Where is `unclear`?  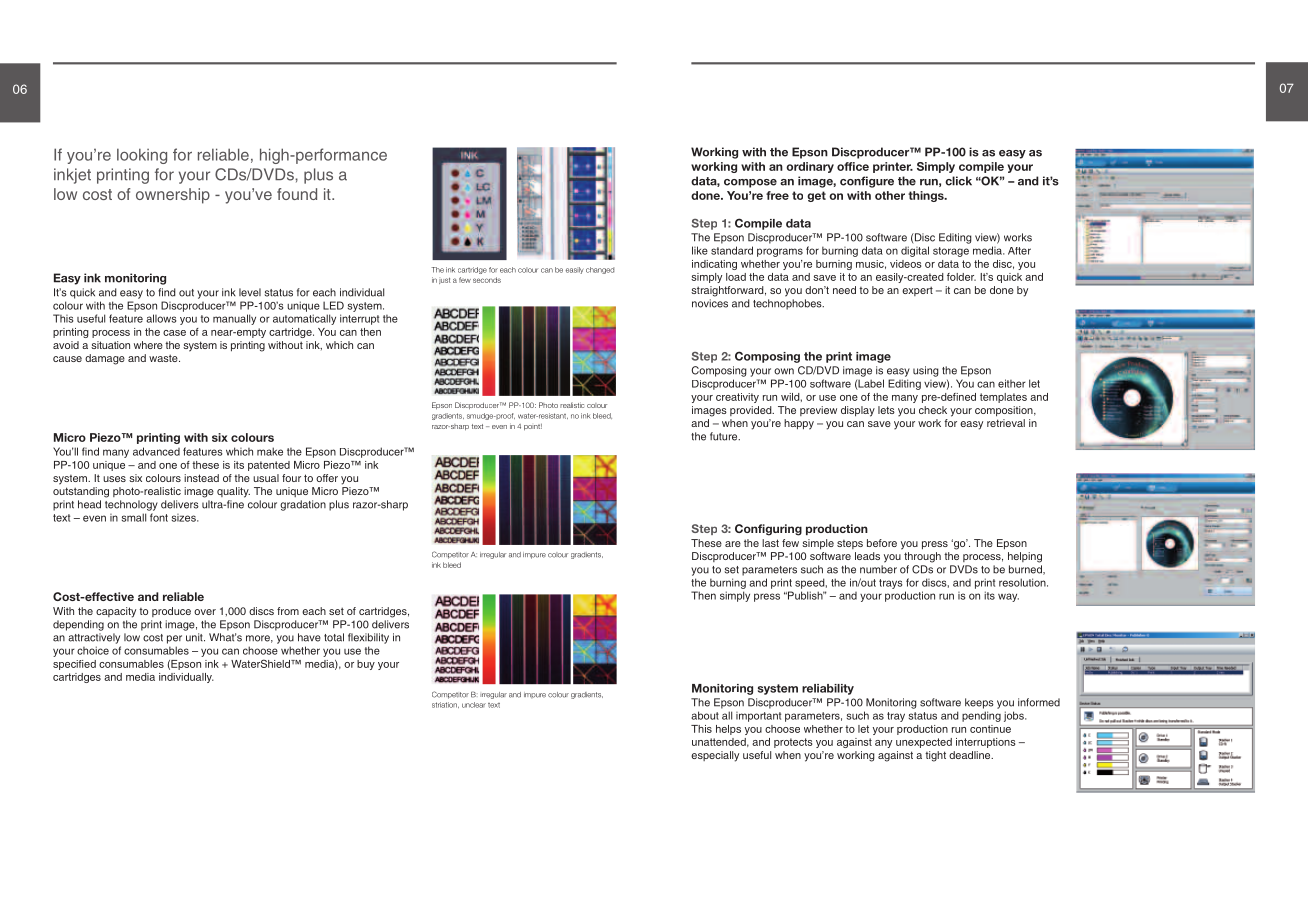
unclear is located at coordinates (474, 705).
